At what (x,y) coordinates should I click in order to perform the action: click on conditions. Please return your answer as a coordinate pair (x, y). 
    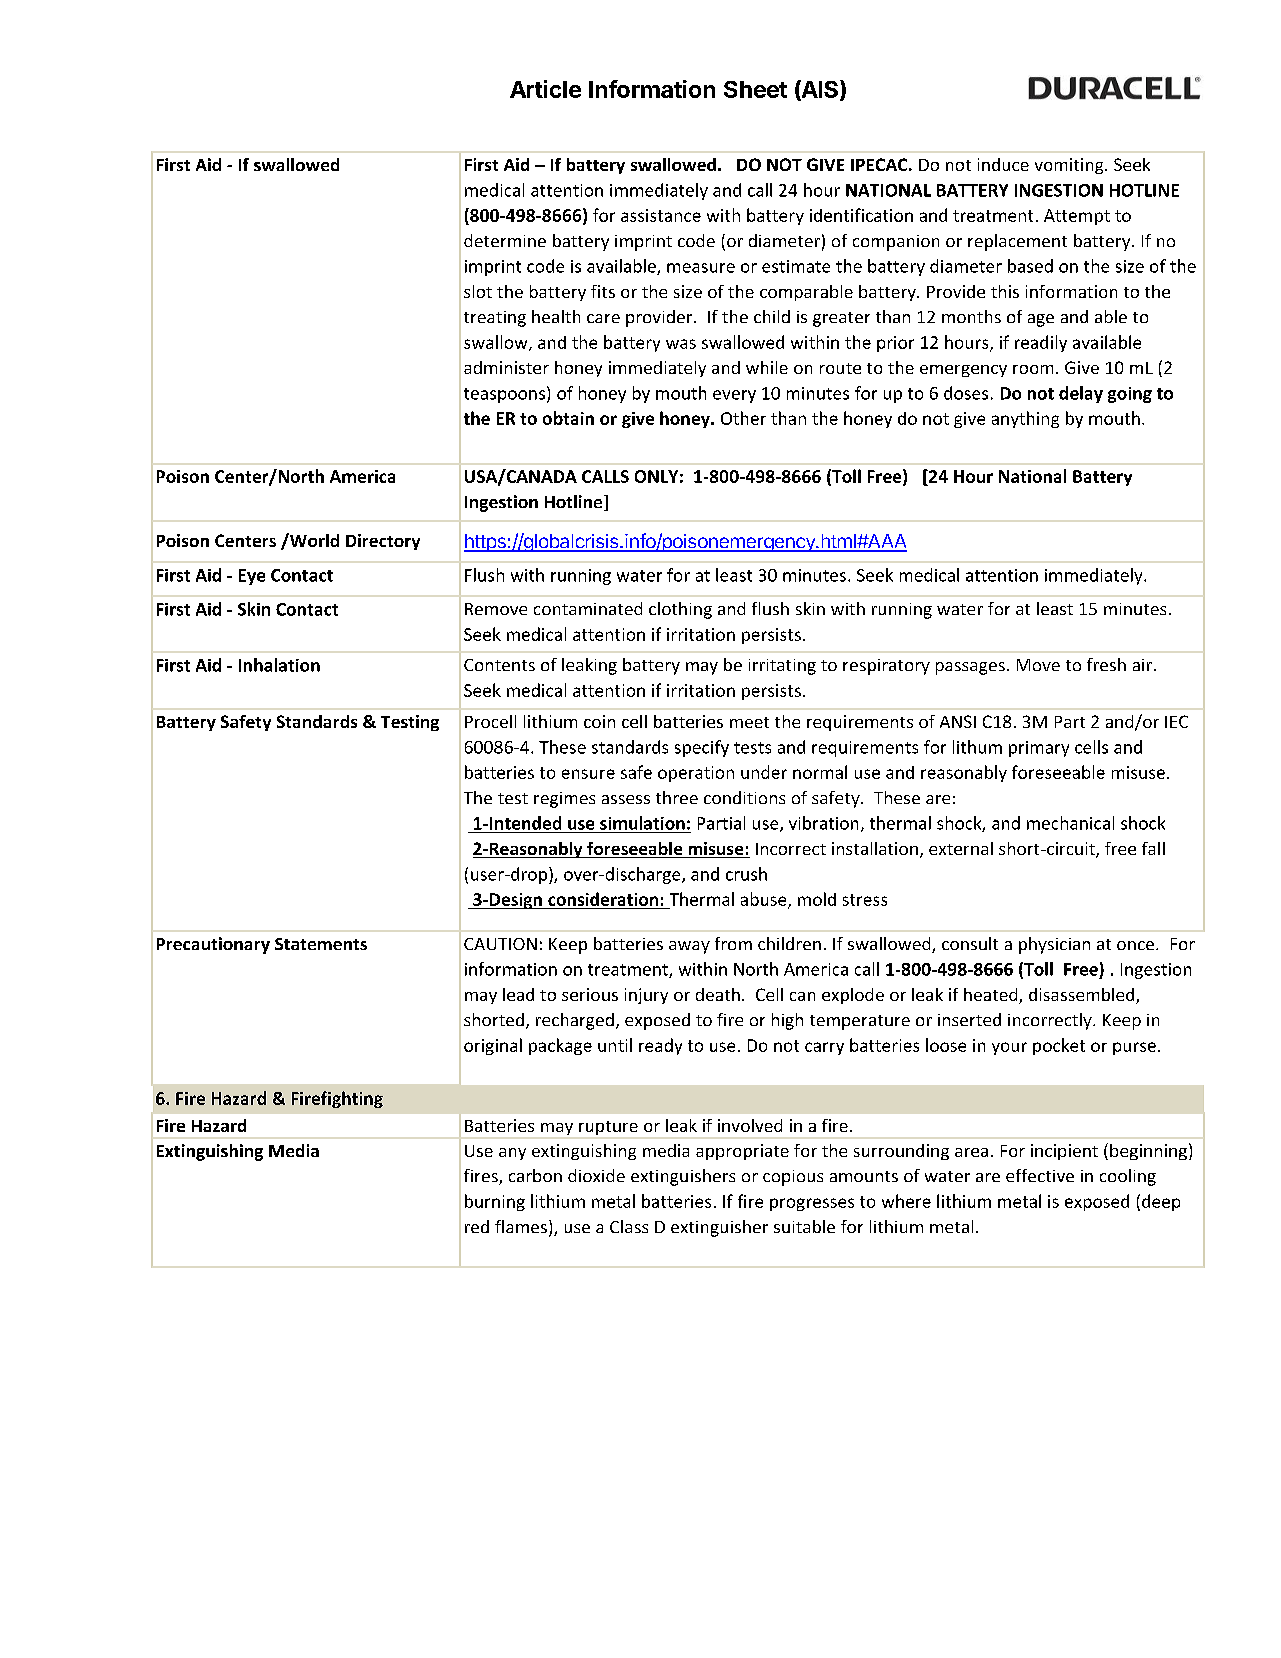
    Looking at the image, I should click on (744, 797).
